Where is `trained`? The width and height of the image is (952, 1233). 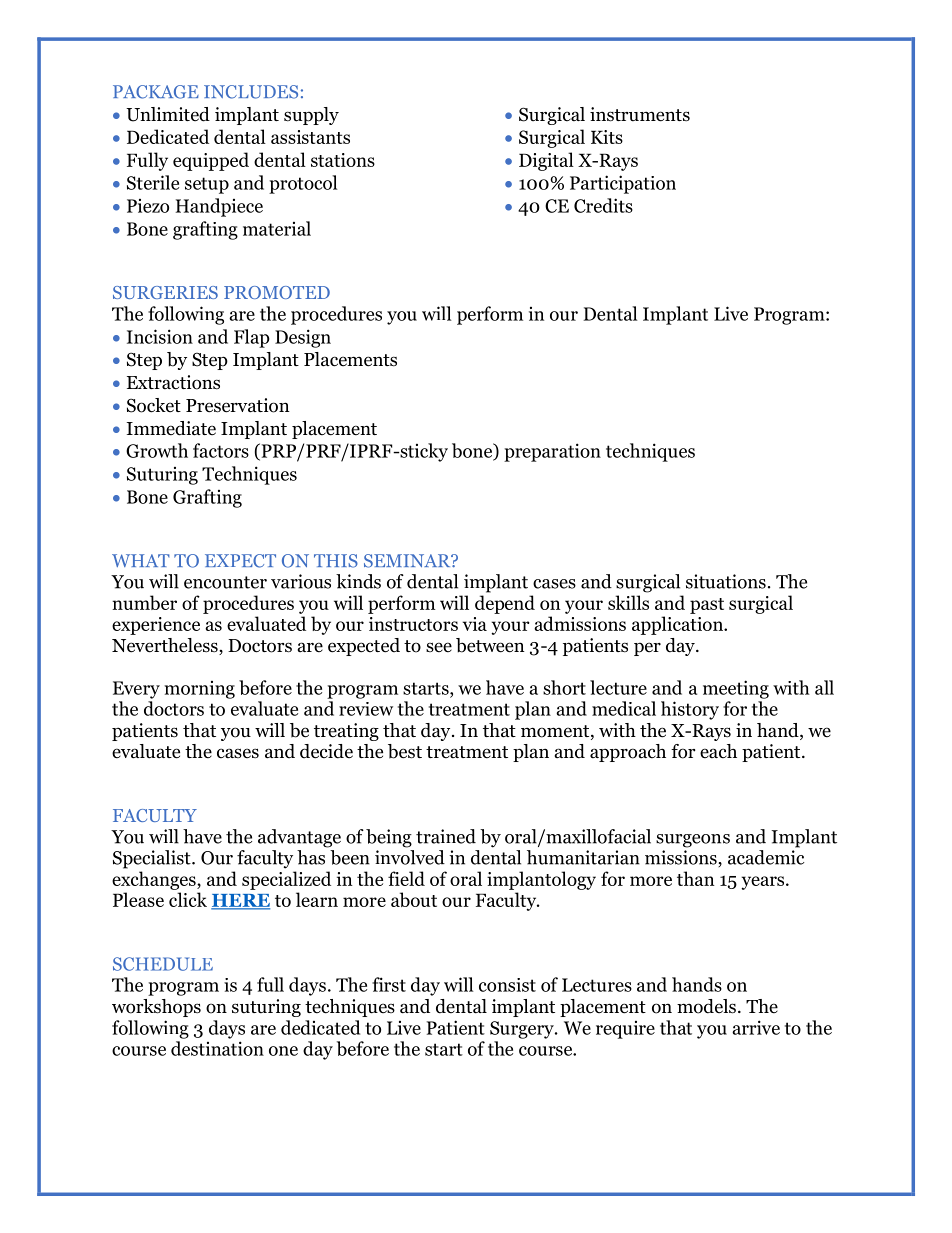 trained is located at coordinates (446, 836).
